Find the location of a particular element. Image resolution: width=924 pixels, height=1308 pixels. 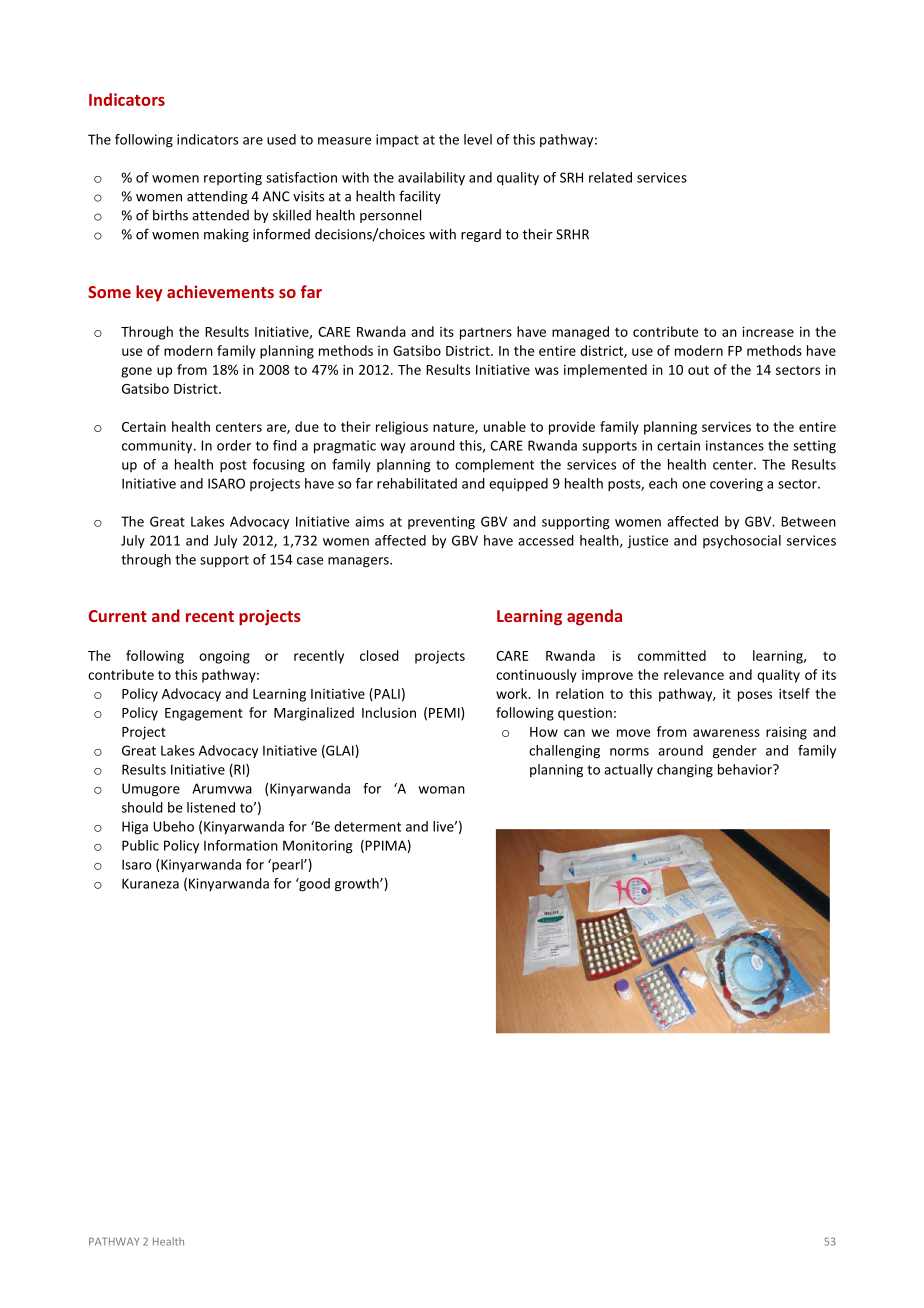

Information is located at coordinates (241, 845).
